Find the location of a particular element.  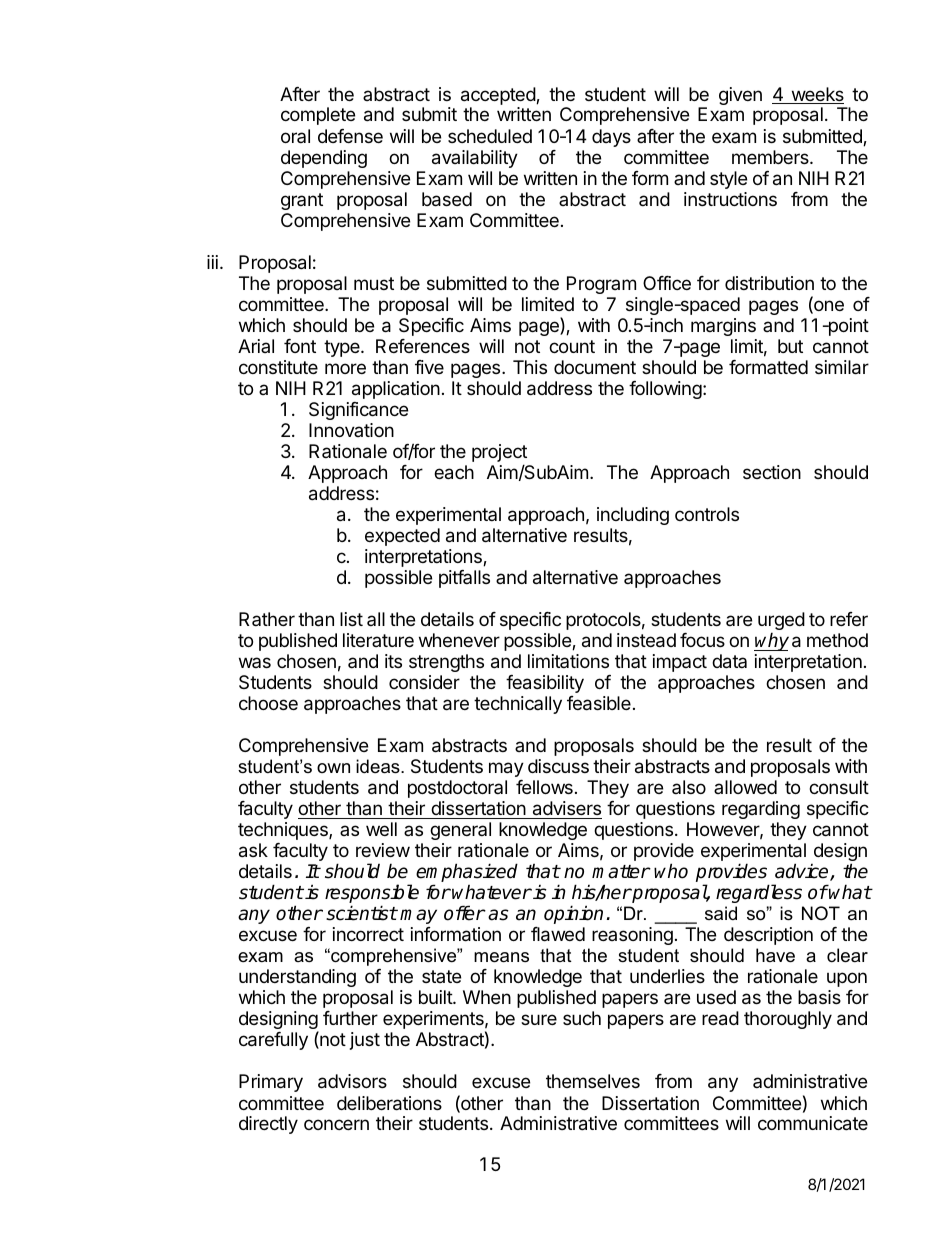

communicate is located at coordinates (813, 1123).
